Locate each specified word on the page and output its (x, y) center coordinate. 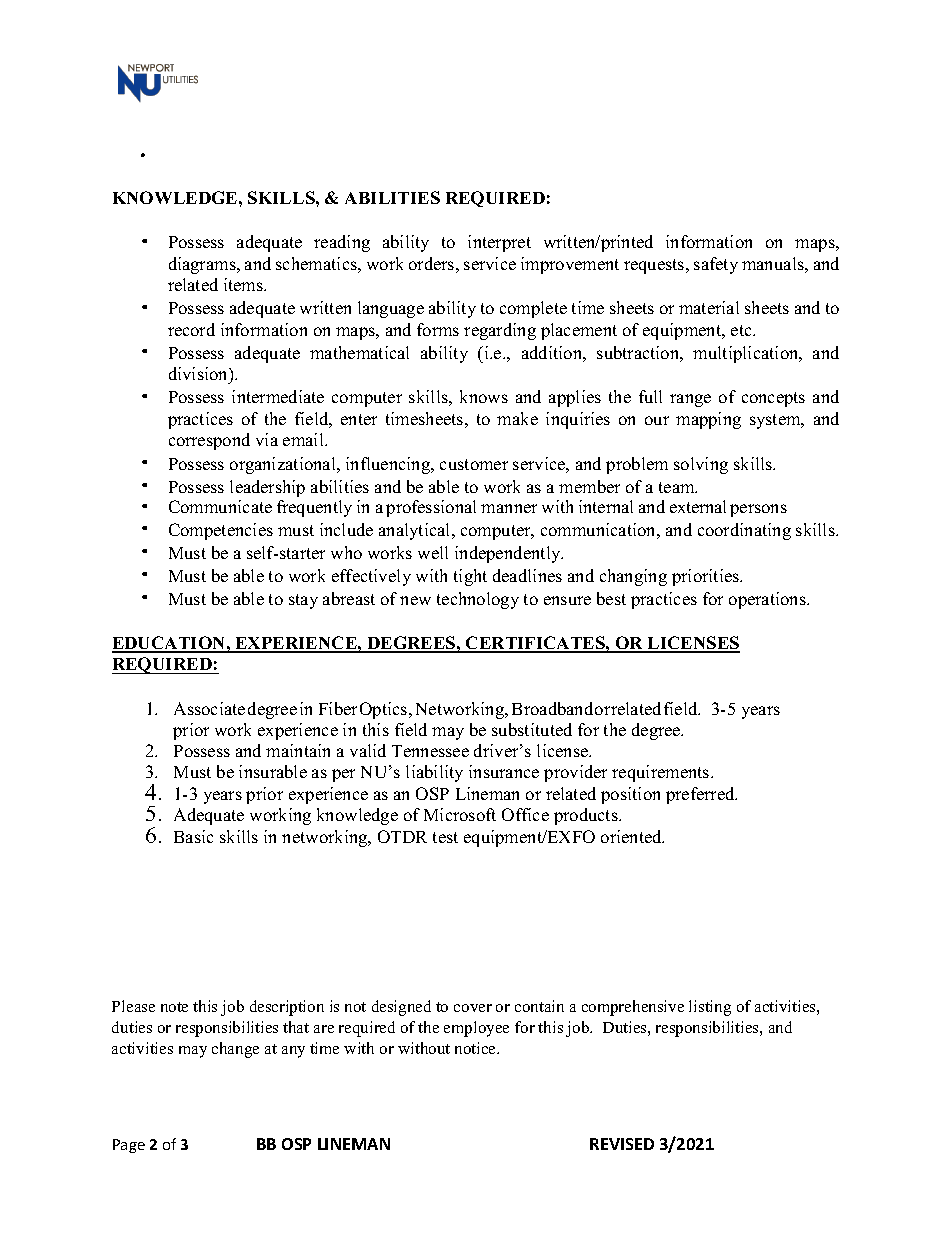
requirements (662, 773)
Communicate (220, 506)
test (445, 837)
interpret (499, 243)
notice (477, 1048)
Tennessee (430, 751)
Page (129, 1146)
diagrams (203, 265)
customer (474, 464)
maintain (298, 750)
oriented (632, 836)
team (678, 487)
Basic (193, 836)
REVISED (622, 1144)
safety (716, 265)
